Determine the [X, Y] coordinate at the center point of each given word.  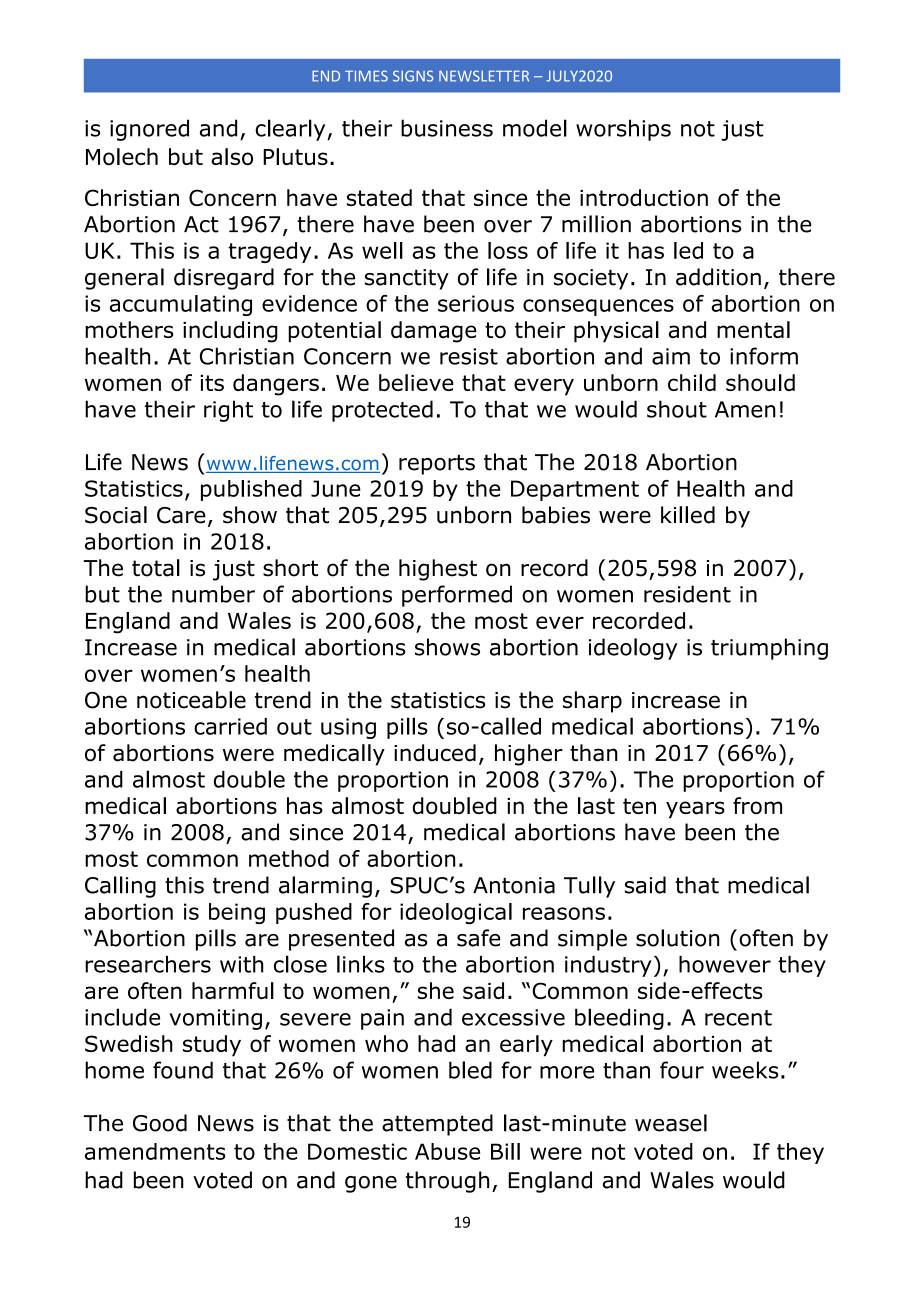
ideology [633, 649]
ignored [149, 130]
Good [160, 1123]
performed [457, 596]
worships [623, 130]
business [447, 128]
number [213, 594]
